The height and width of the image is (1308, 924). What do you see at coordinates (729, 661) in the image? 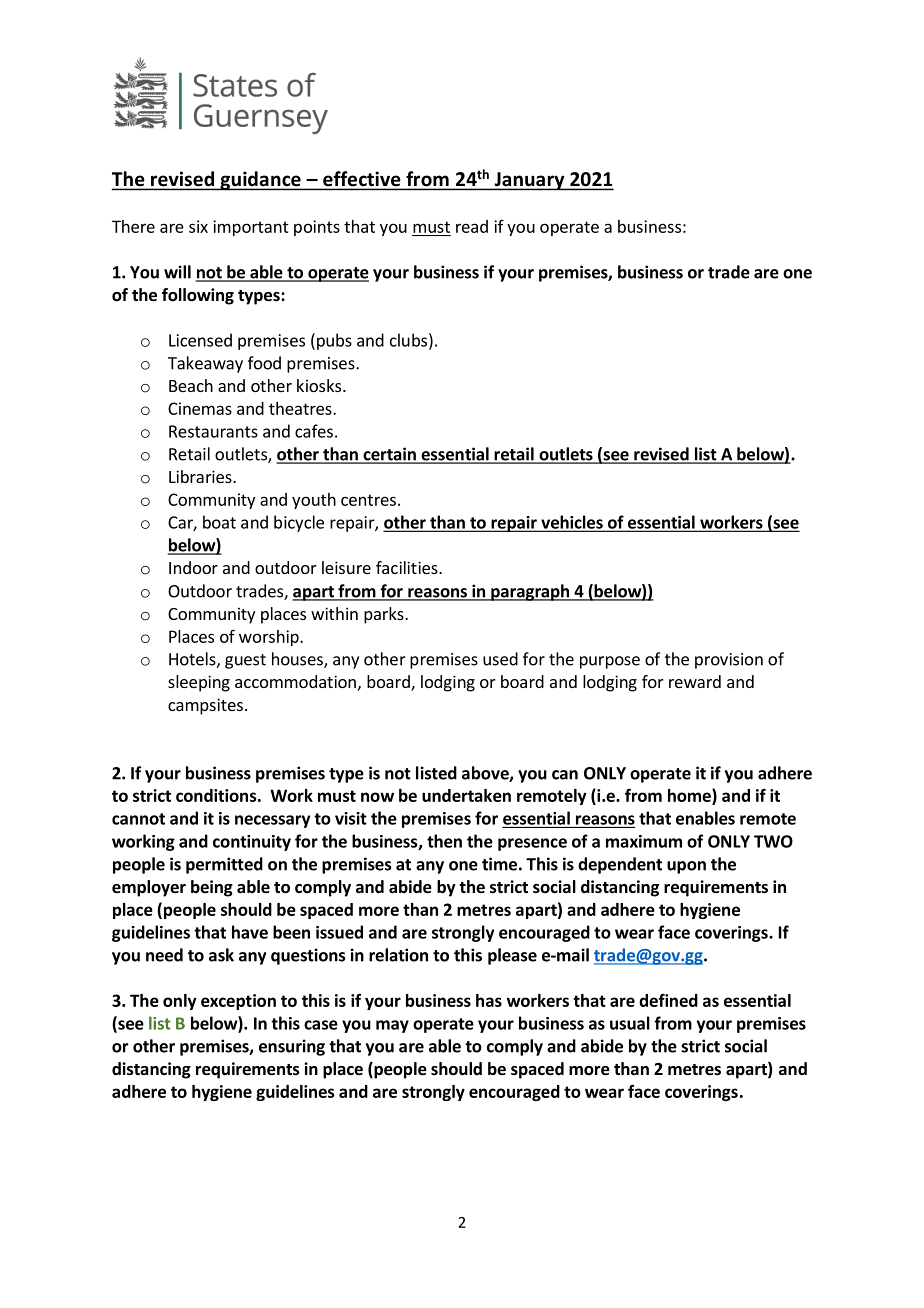
I see `provision` at bounding box center [729, 661].
